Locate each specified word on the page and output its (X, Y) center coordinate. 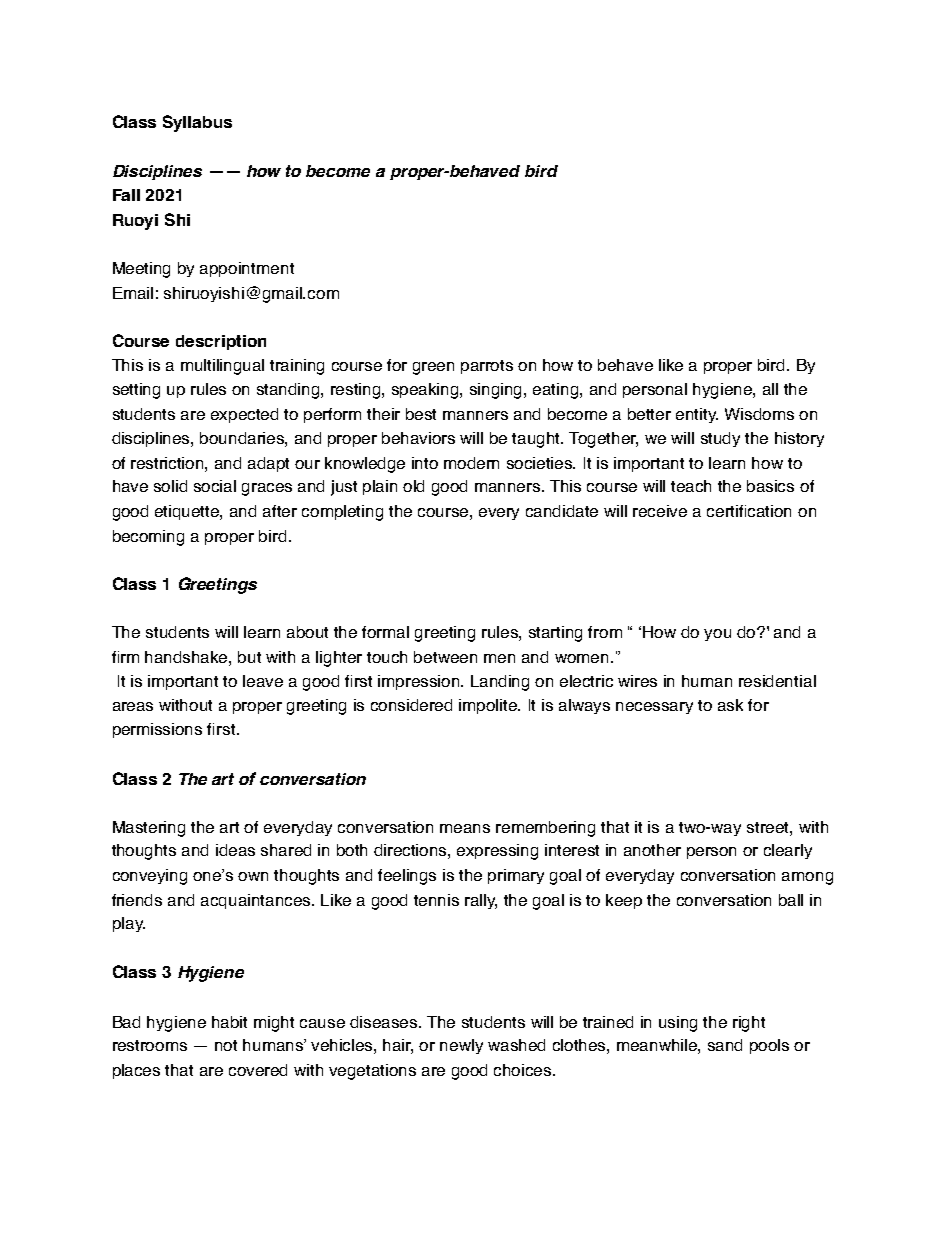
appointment (247, 269)
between (445, 657)
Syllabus (197, 123)
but (249, 657)
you (717, 635)
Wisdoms (759, 414)
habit (229, 1022)
